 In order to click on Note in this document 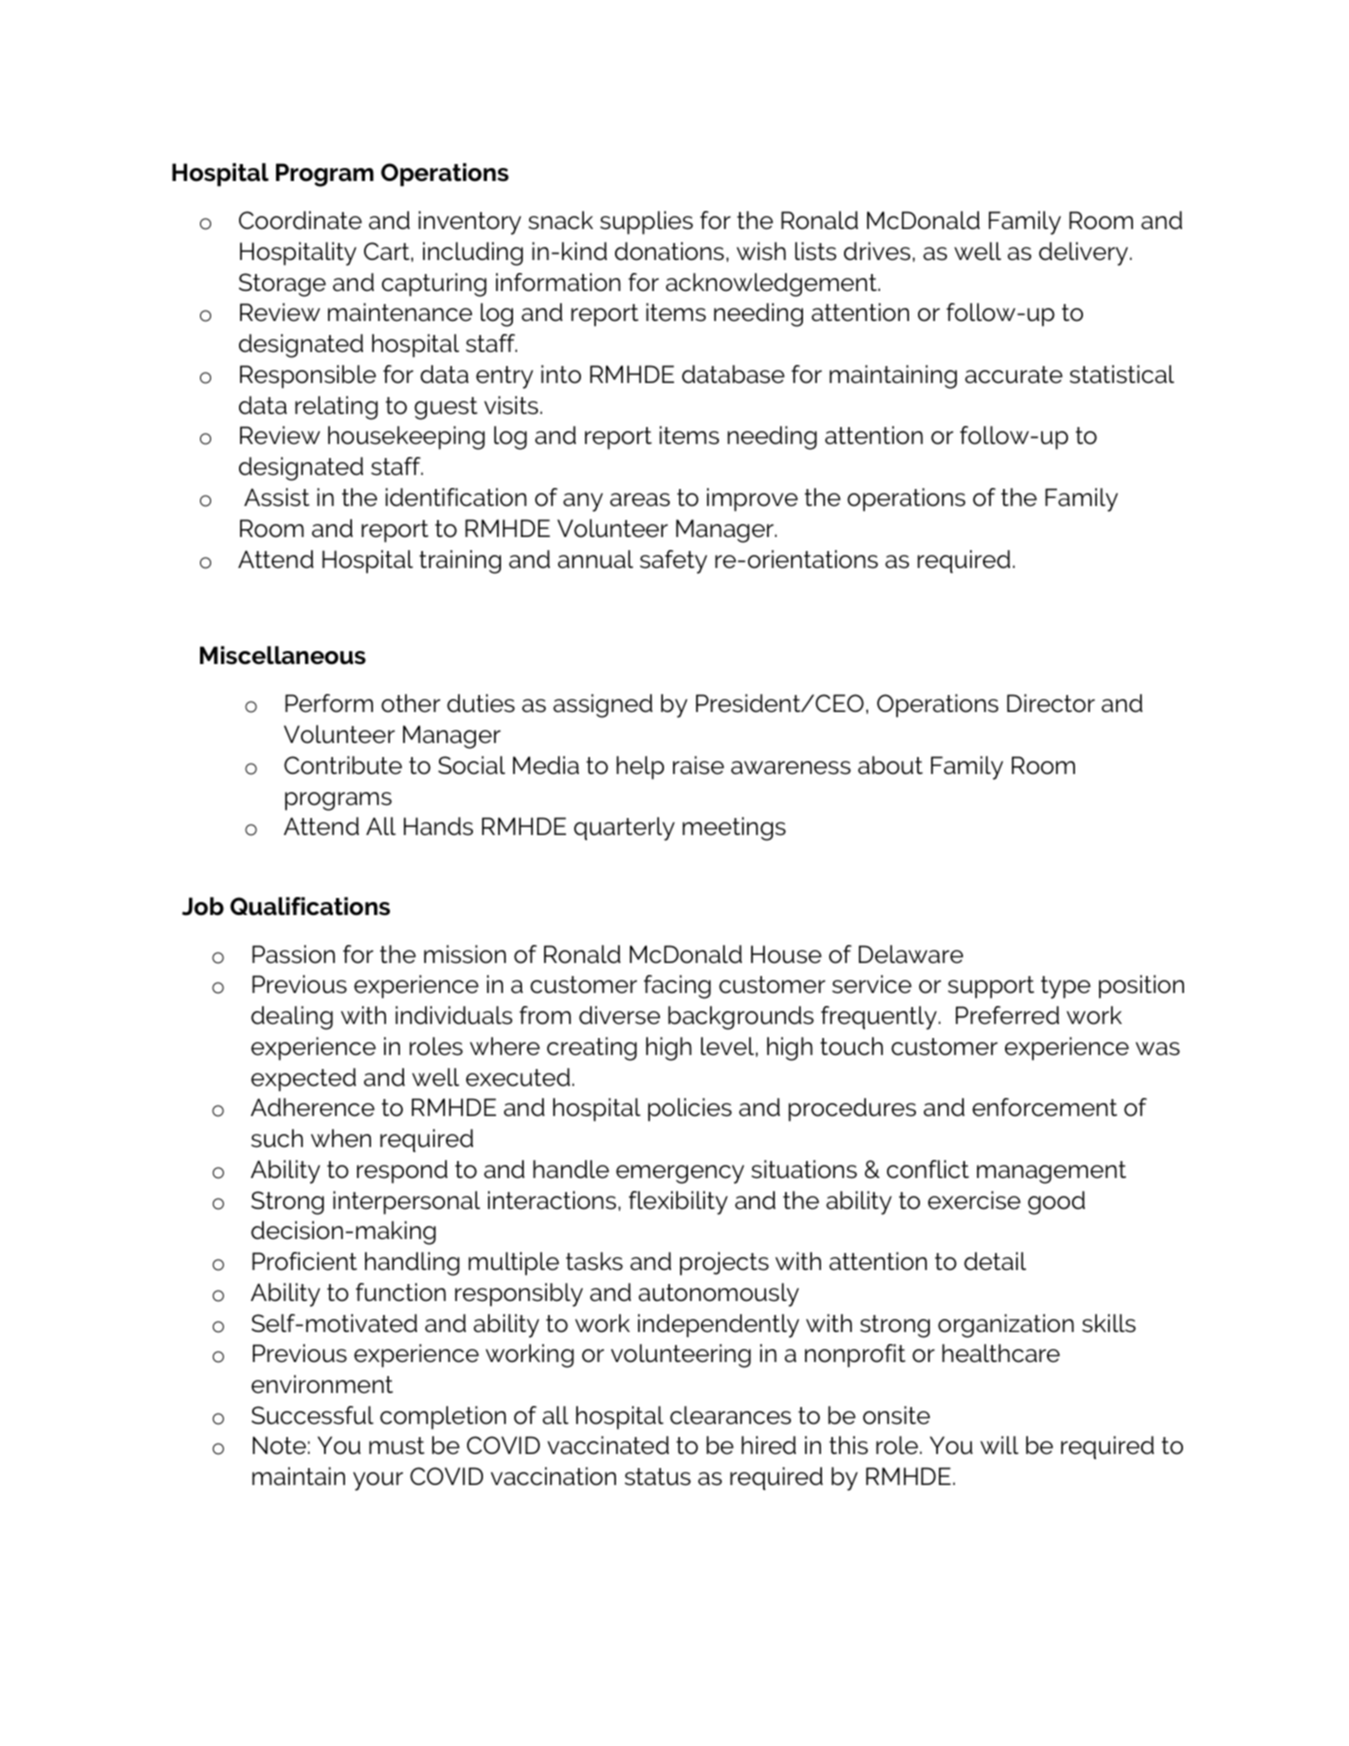, I will do `click(279, 1445)`.
